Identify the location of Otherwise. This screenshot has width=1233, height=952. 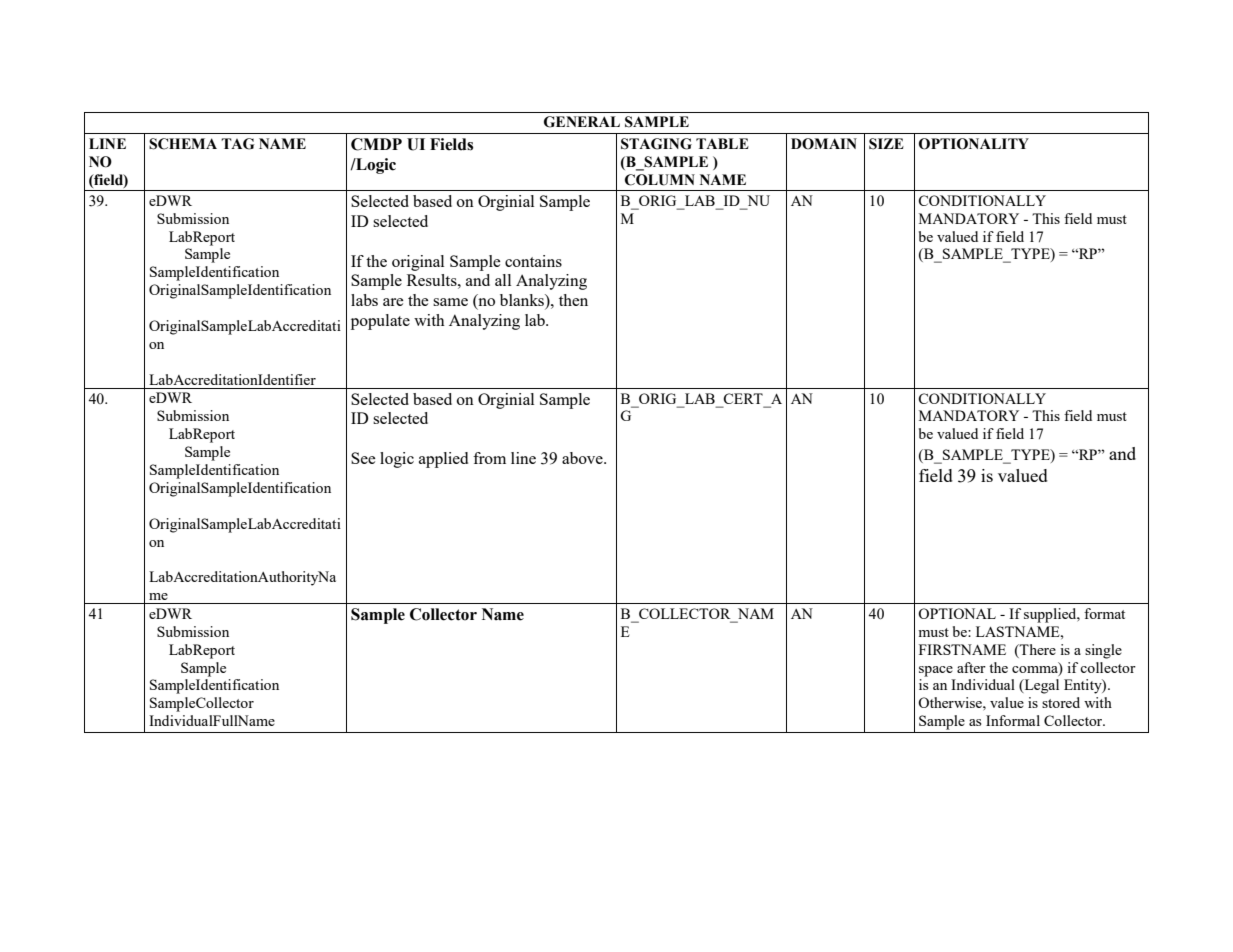
(951, 702).
